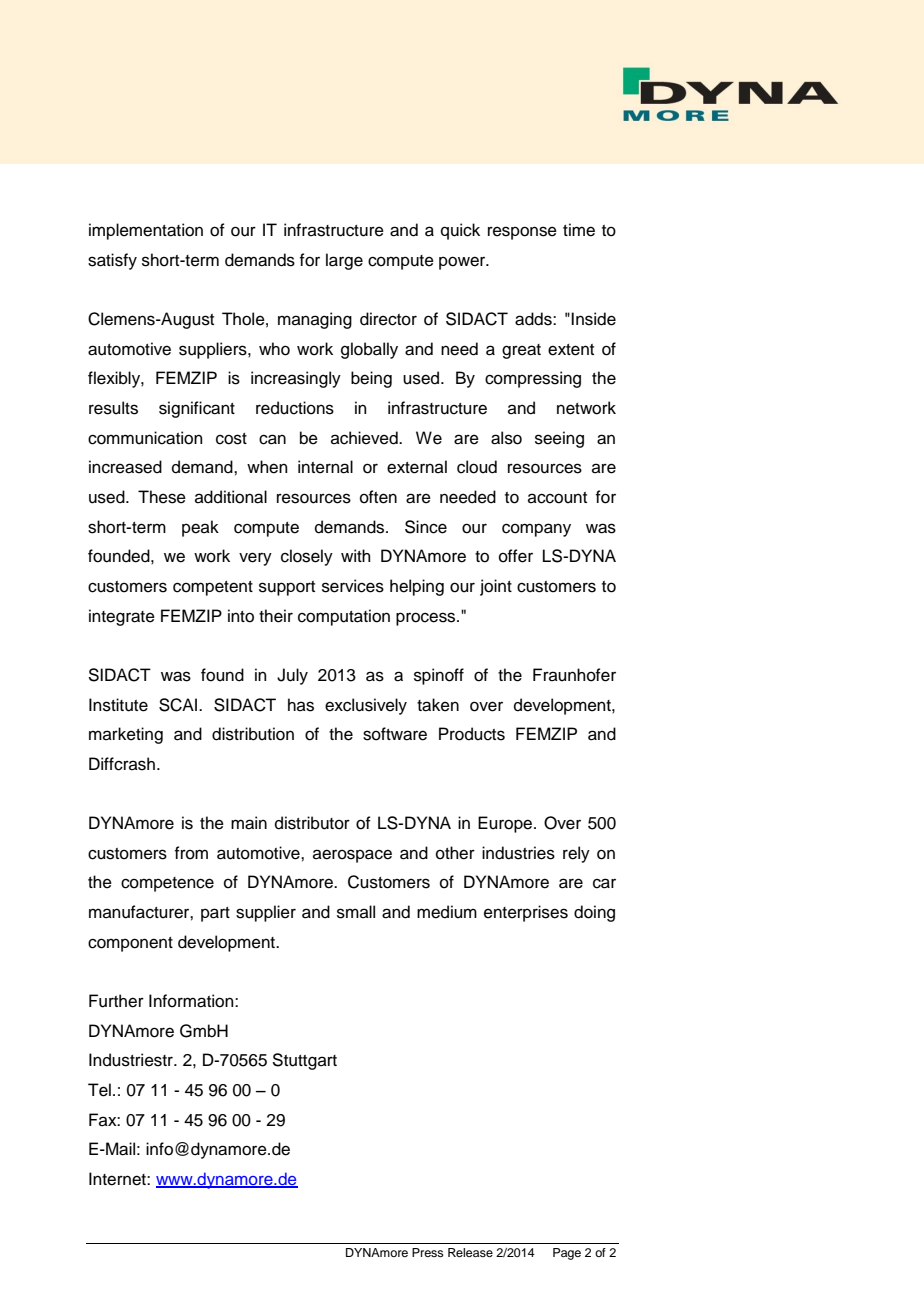 The image size is (924, 1308). I want to click on Tel, so click(99, 1090).
